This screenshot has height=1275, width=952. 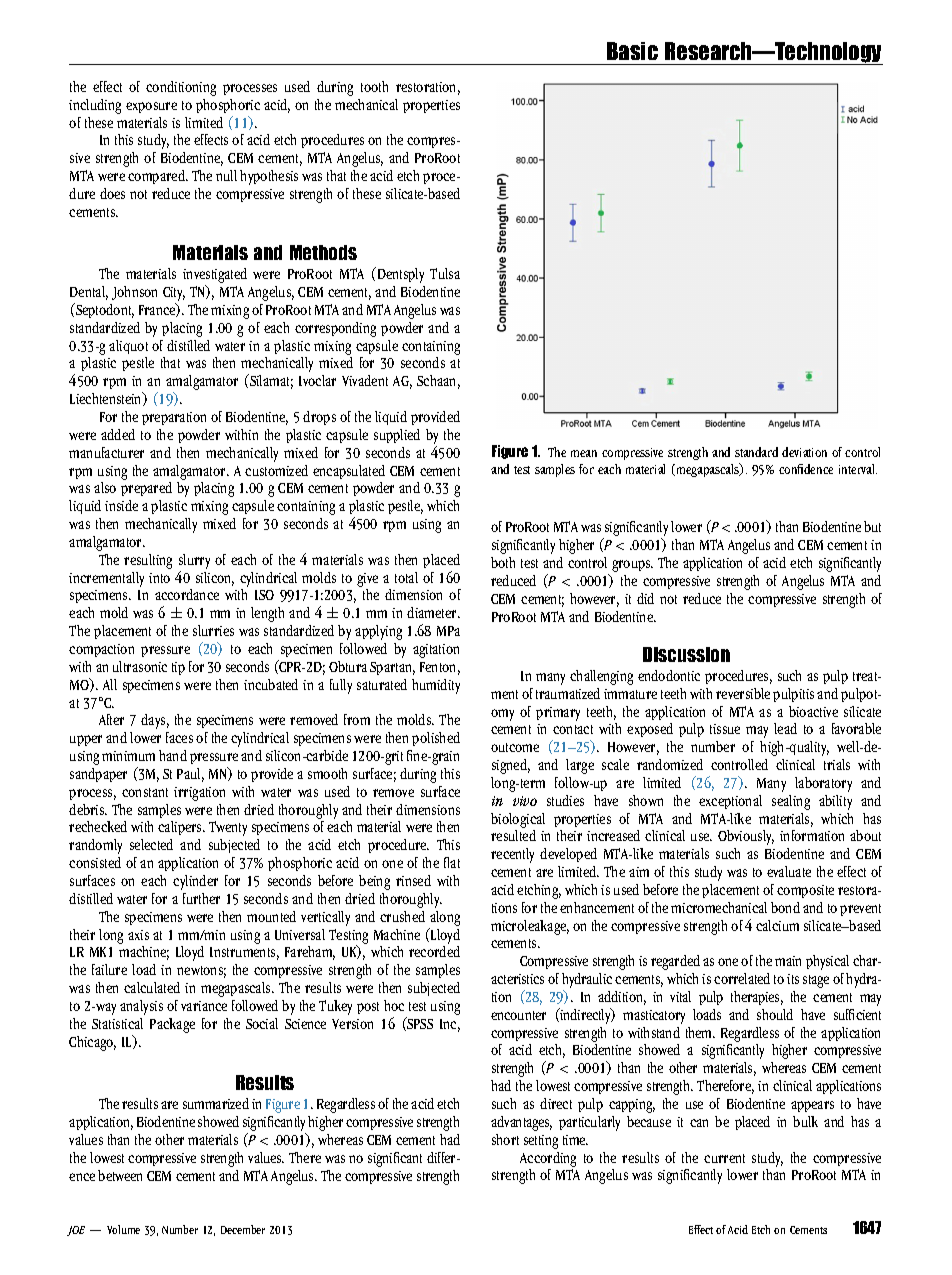 What do you see at coordinates (791, 802) in the screenshot?
I see `sealing` at bounding box center [791, 802].
